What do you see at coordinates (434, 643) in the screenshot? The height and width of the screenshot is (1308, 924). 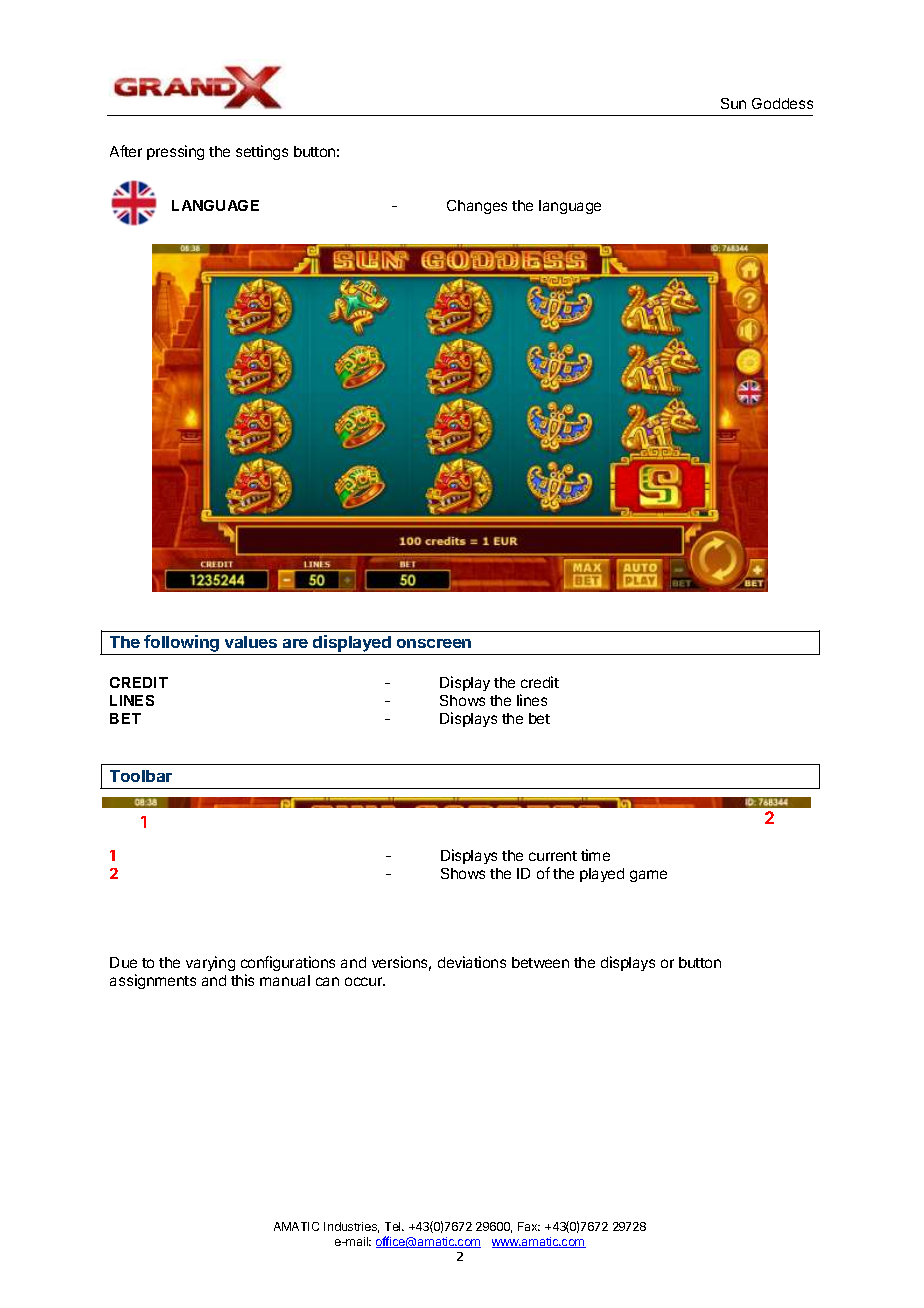 I see `onscreen` at bounding box center [434, 643].
